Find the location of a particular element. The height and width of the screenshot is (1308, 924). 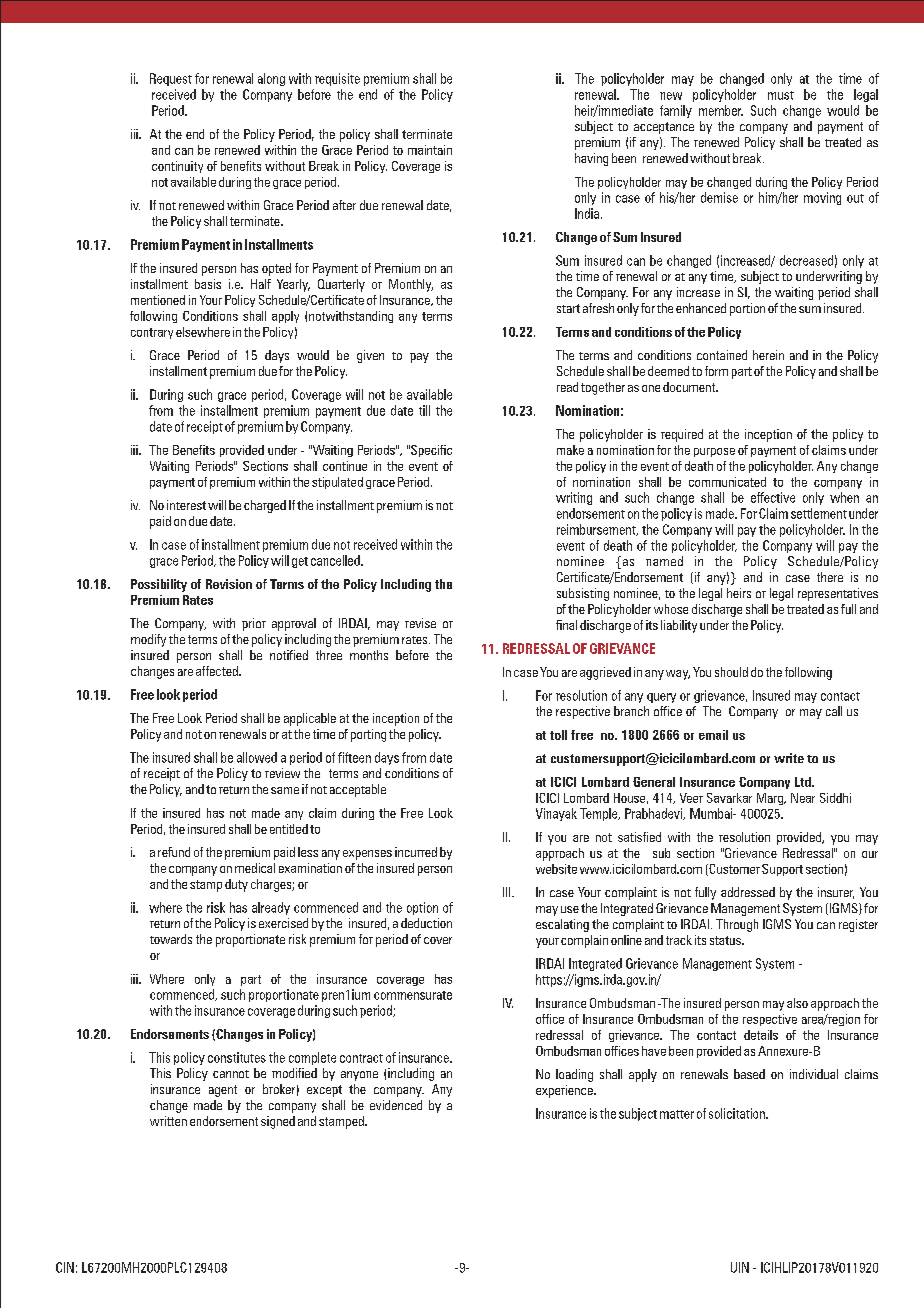

evidenced is located at coordinates (396, 1105).
